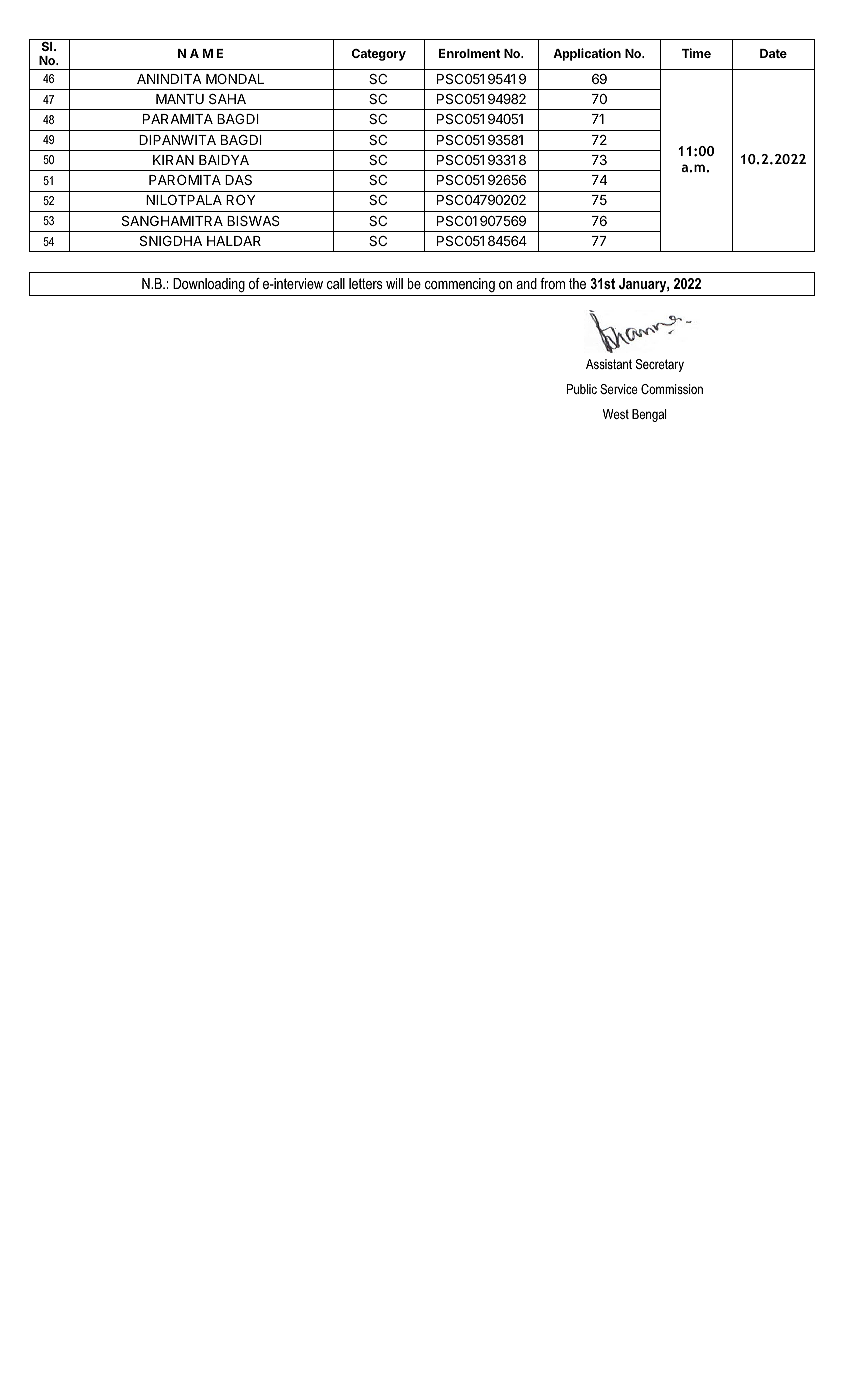 This screenshot has height=1400, width=849. I want to click on West, so click(616, 414).
